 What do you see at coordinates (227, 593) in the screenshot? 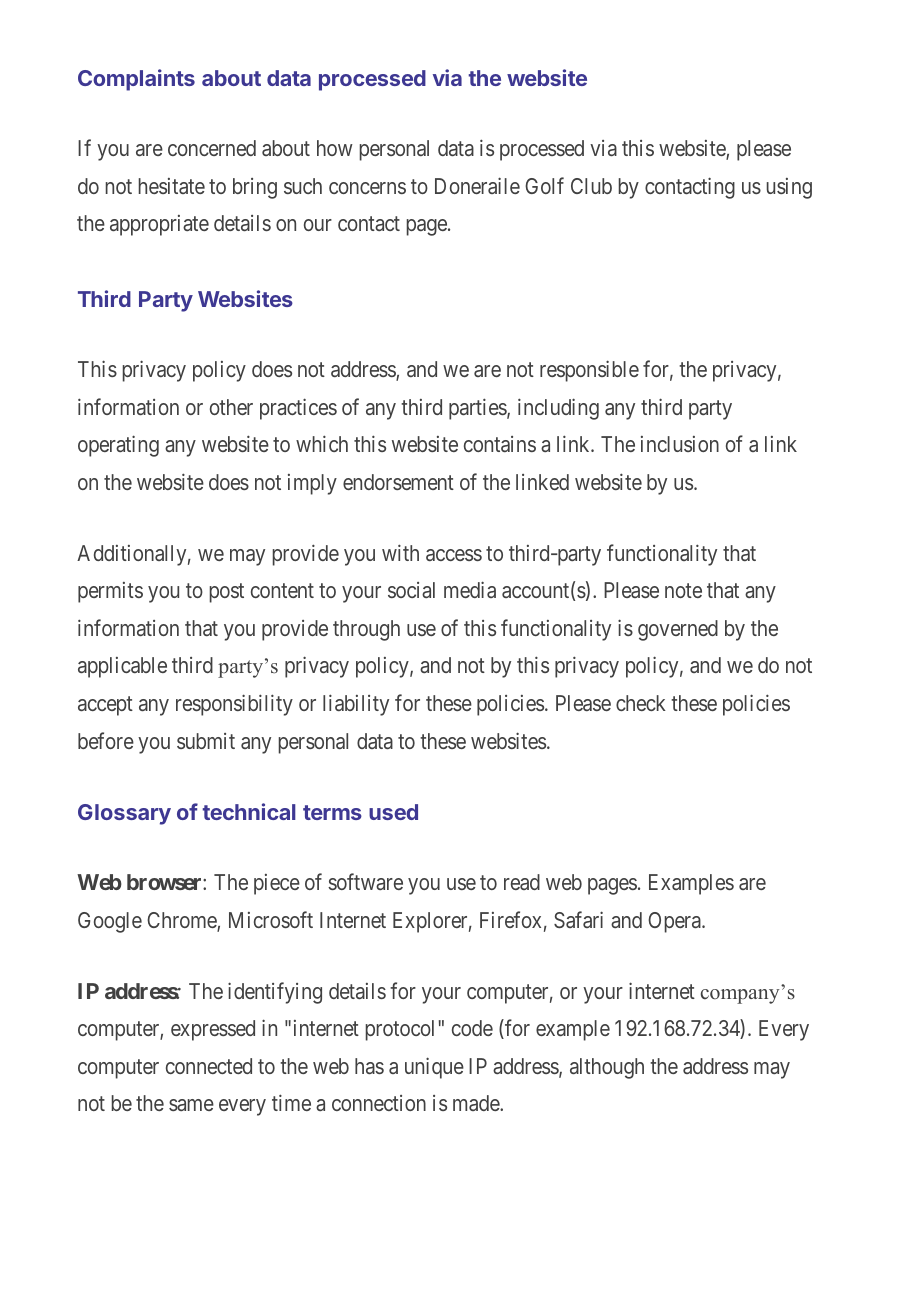
I see `post` at bounding box center [227, 593].
